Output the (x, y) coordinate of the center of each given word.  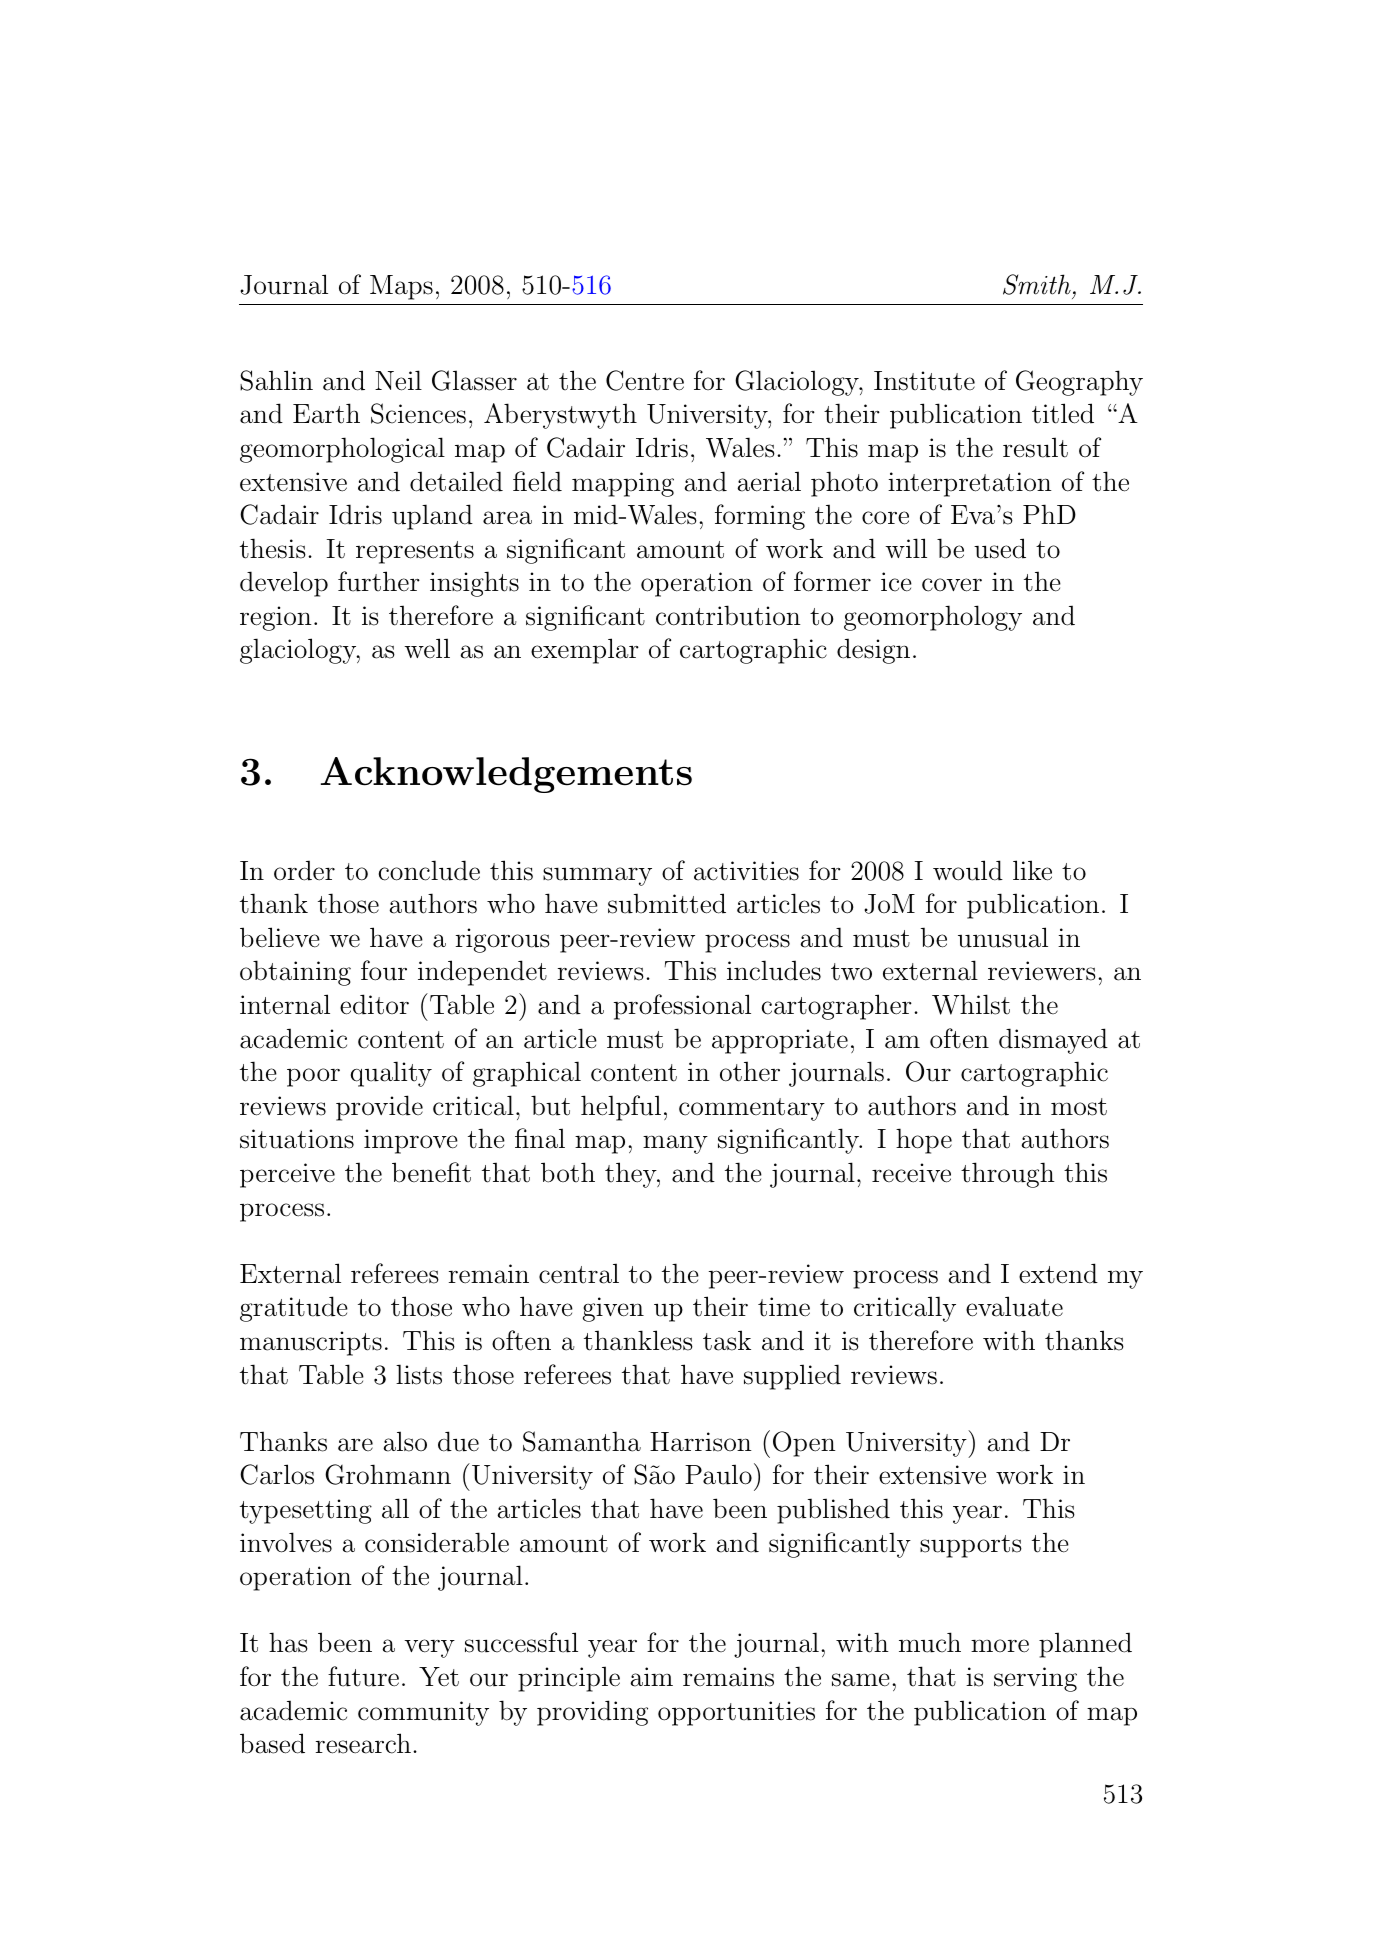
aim (651, 1677)
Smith (1037, 284)
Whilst (971, 1004)
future (363, 1676)
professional (682, 1007)
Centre (645, 380)
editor (374, 1004)
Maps (401, 287)
